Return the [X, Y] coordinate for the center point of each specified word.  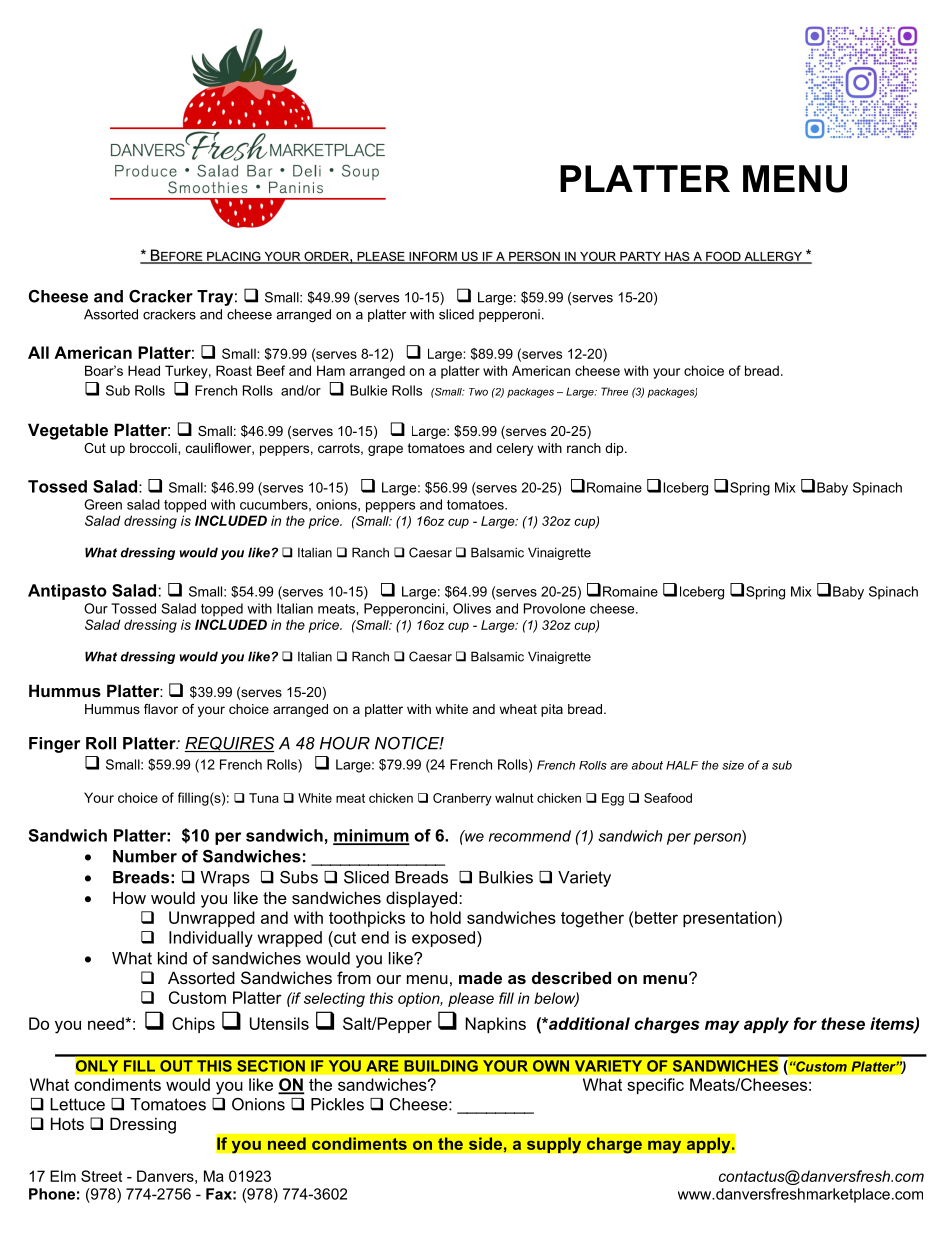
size [733, 765]
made [480, 977]
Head [144, 370]
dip [615, 449]
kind [172, 958]
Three [614, 391]
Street [101, 1176]
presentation [729, 919]
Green [103, 504]
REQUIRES [229, 744]
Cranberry [462, 799]
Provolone [554, 608]
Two [478, 392]
